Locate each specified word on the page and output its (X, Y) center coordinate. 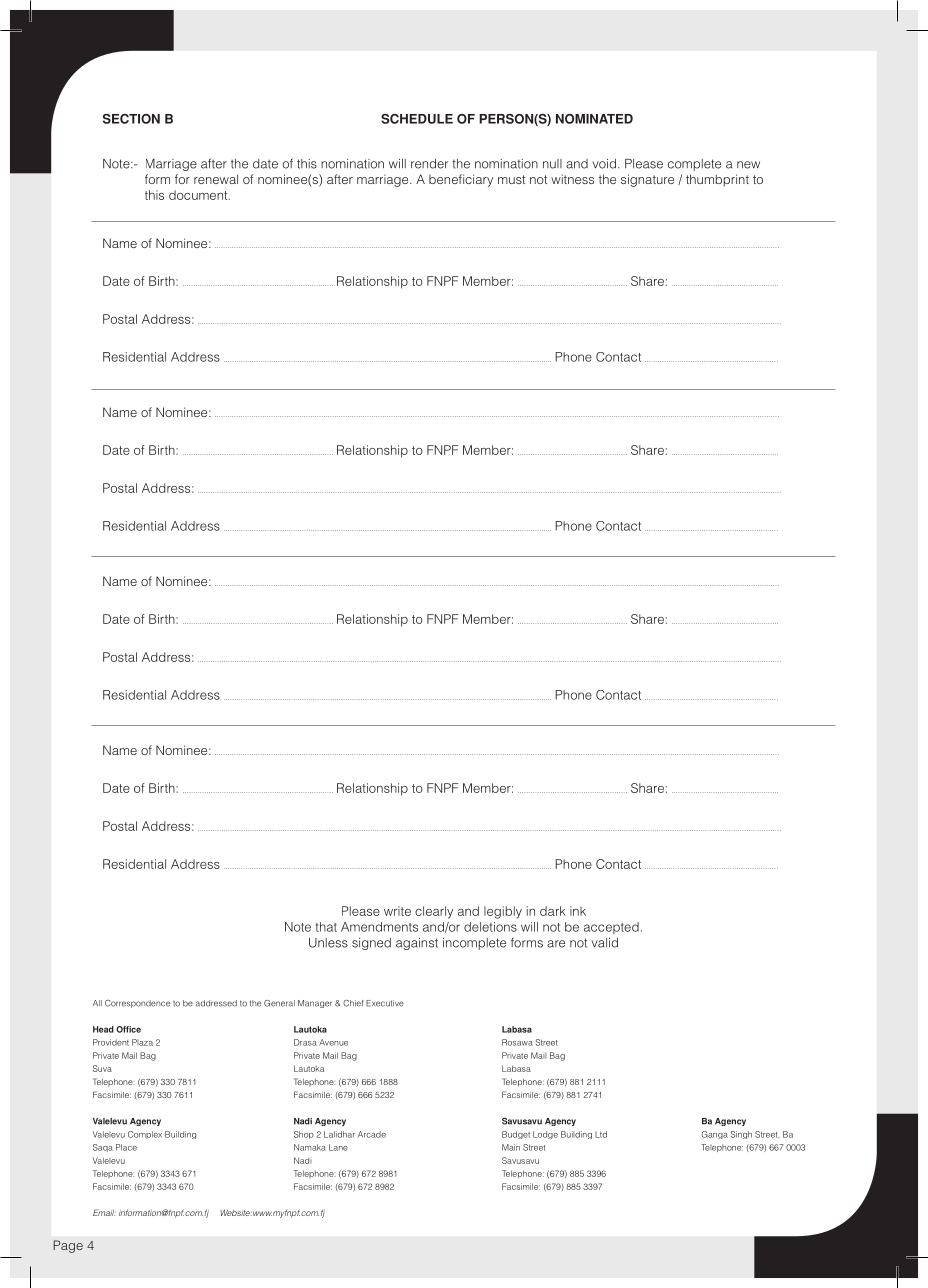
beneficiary (461, 180)
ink (578, 911)
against (417, 944)
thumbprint (717, 180)
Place (126, 1147)
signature (647, 180)
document (199, 195)
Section (131, 119)
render (429, 164)
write (397, 911)
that (326, 927)
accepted (611, 928)
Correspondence (137, 1004)
